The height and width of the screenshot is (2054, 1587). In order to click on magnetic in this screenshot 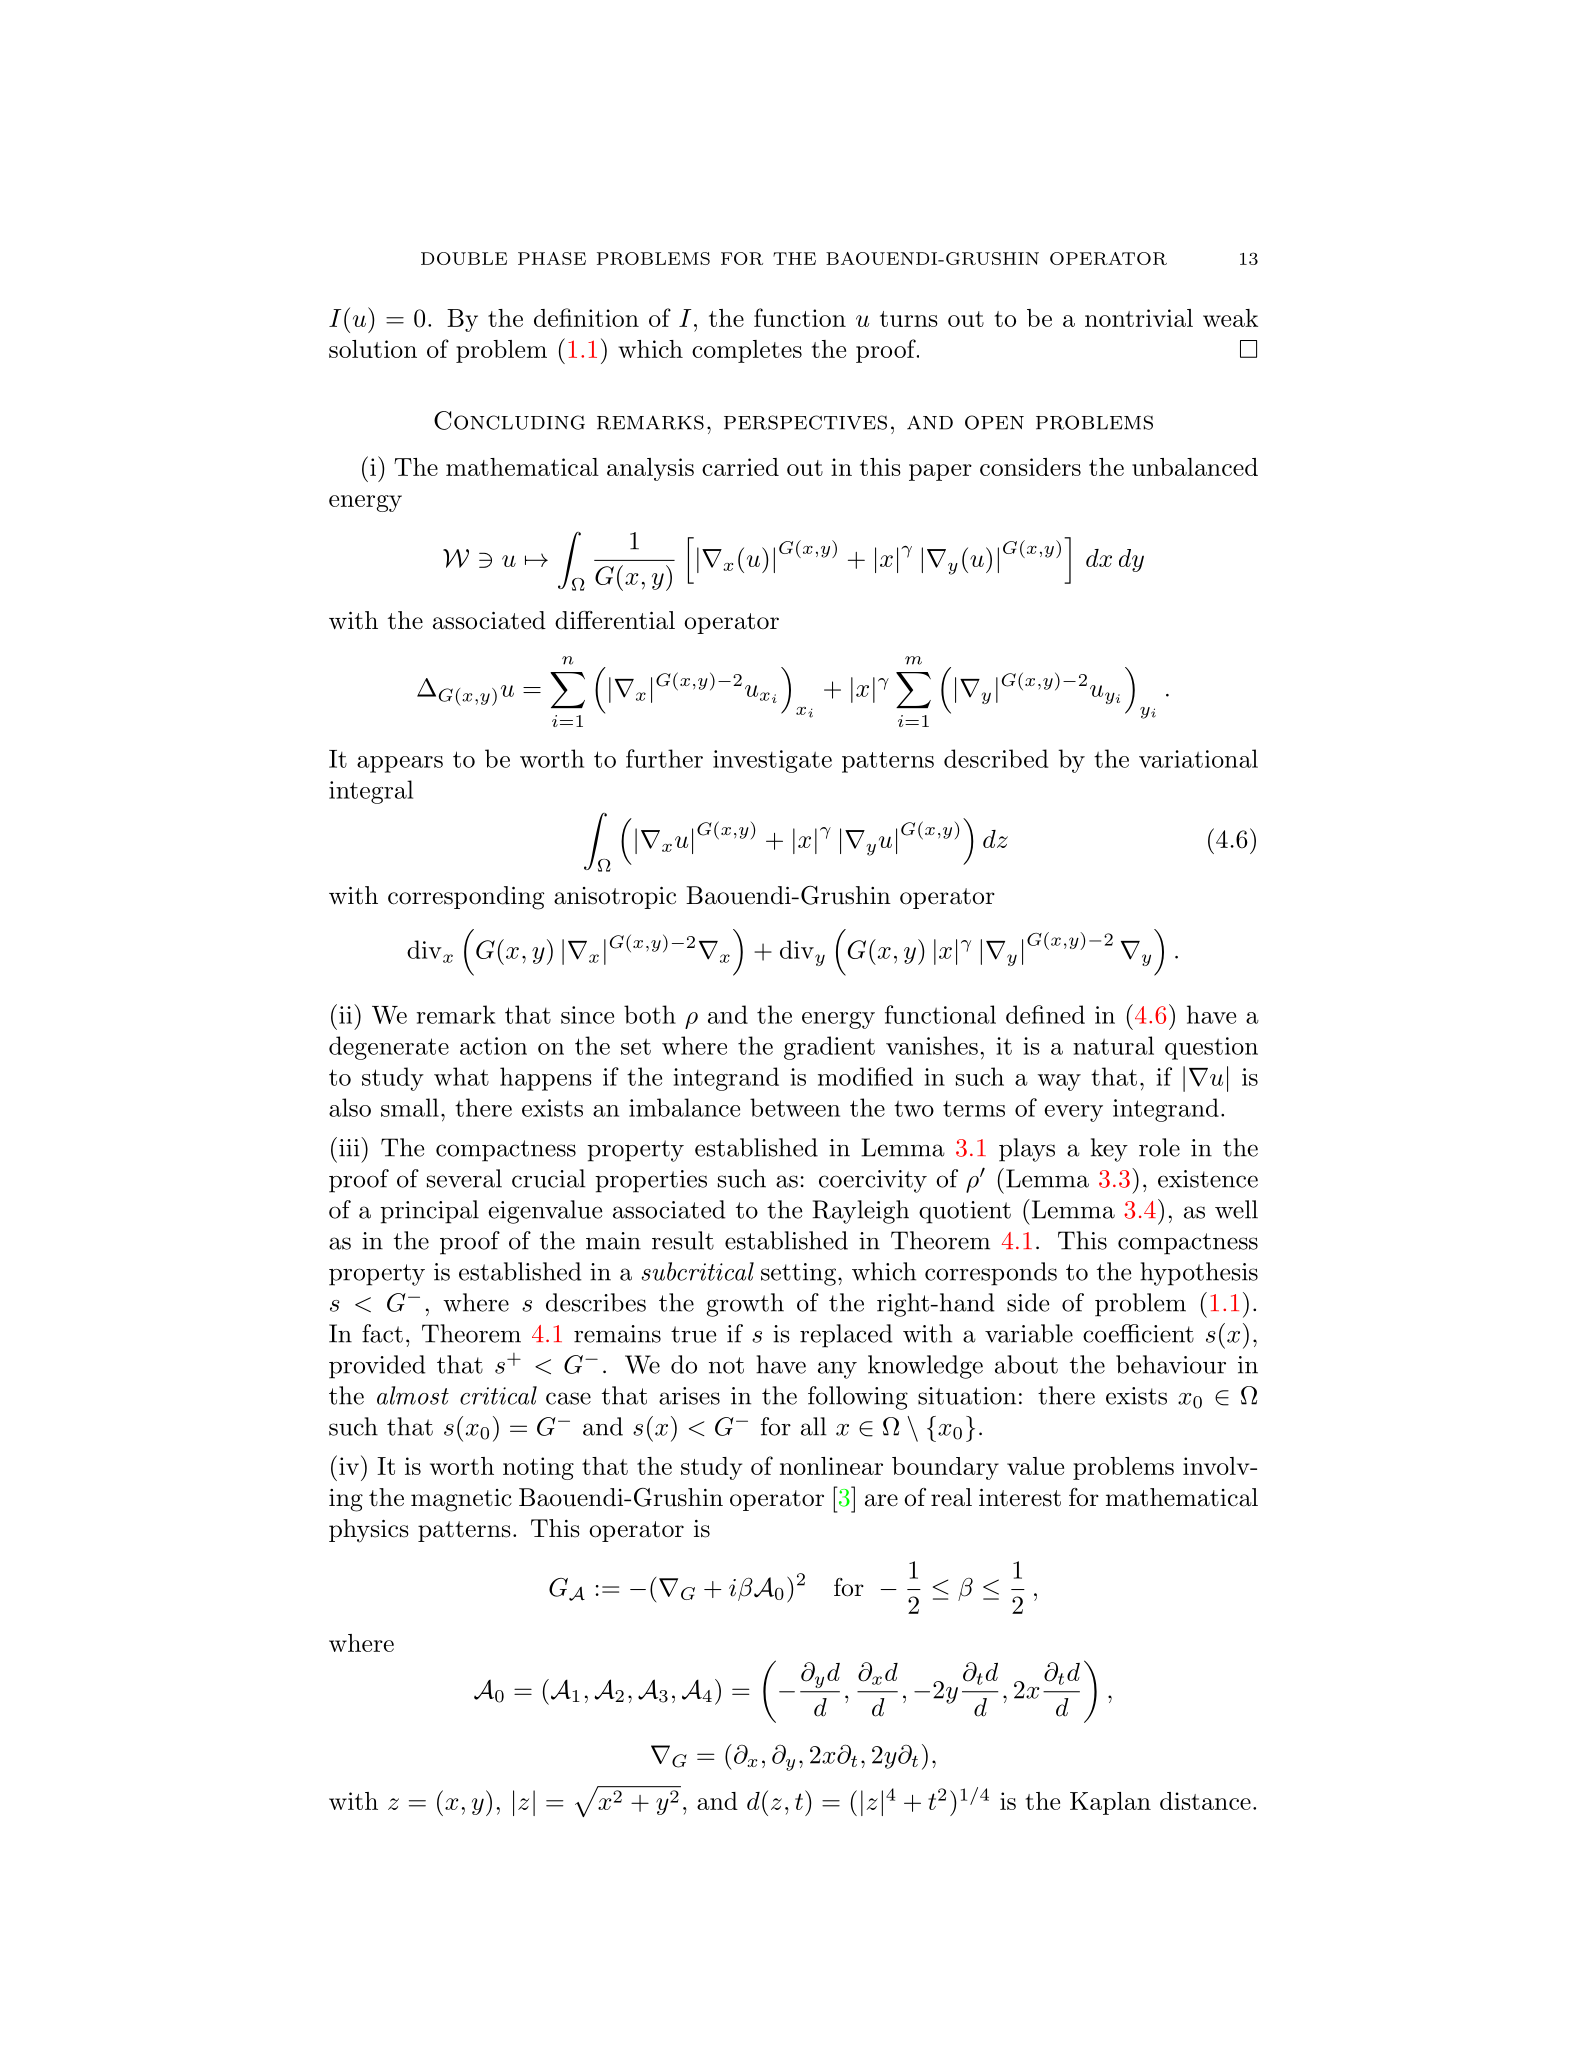, I will do `click(461, 1500)`.
